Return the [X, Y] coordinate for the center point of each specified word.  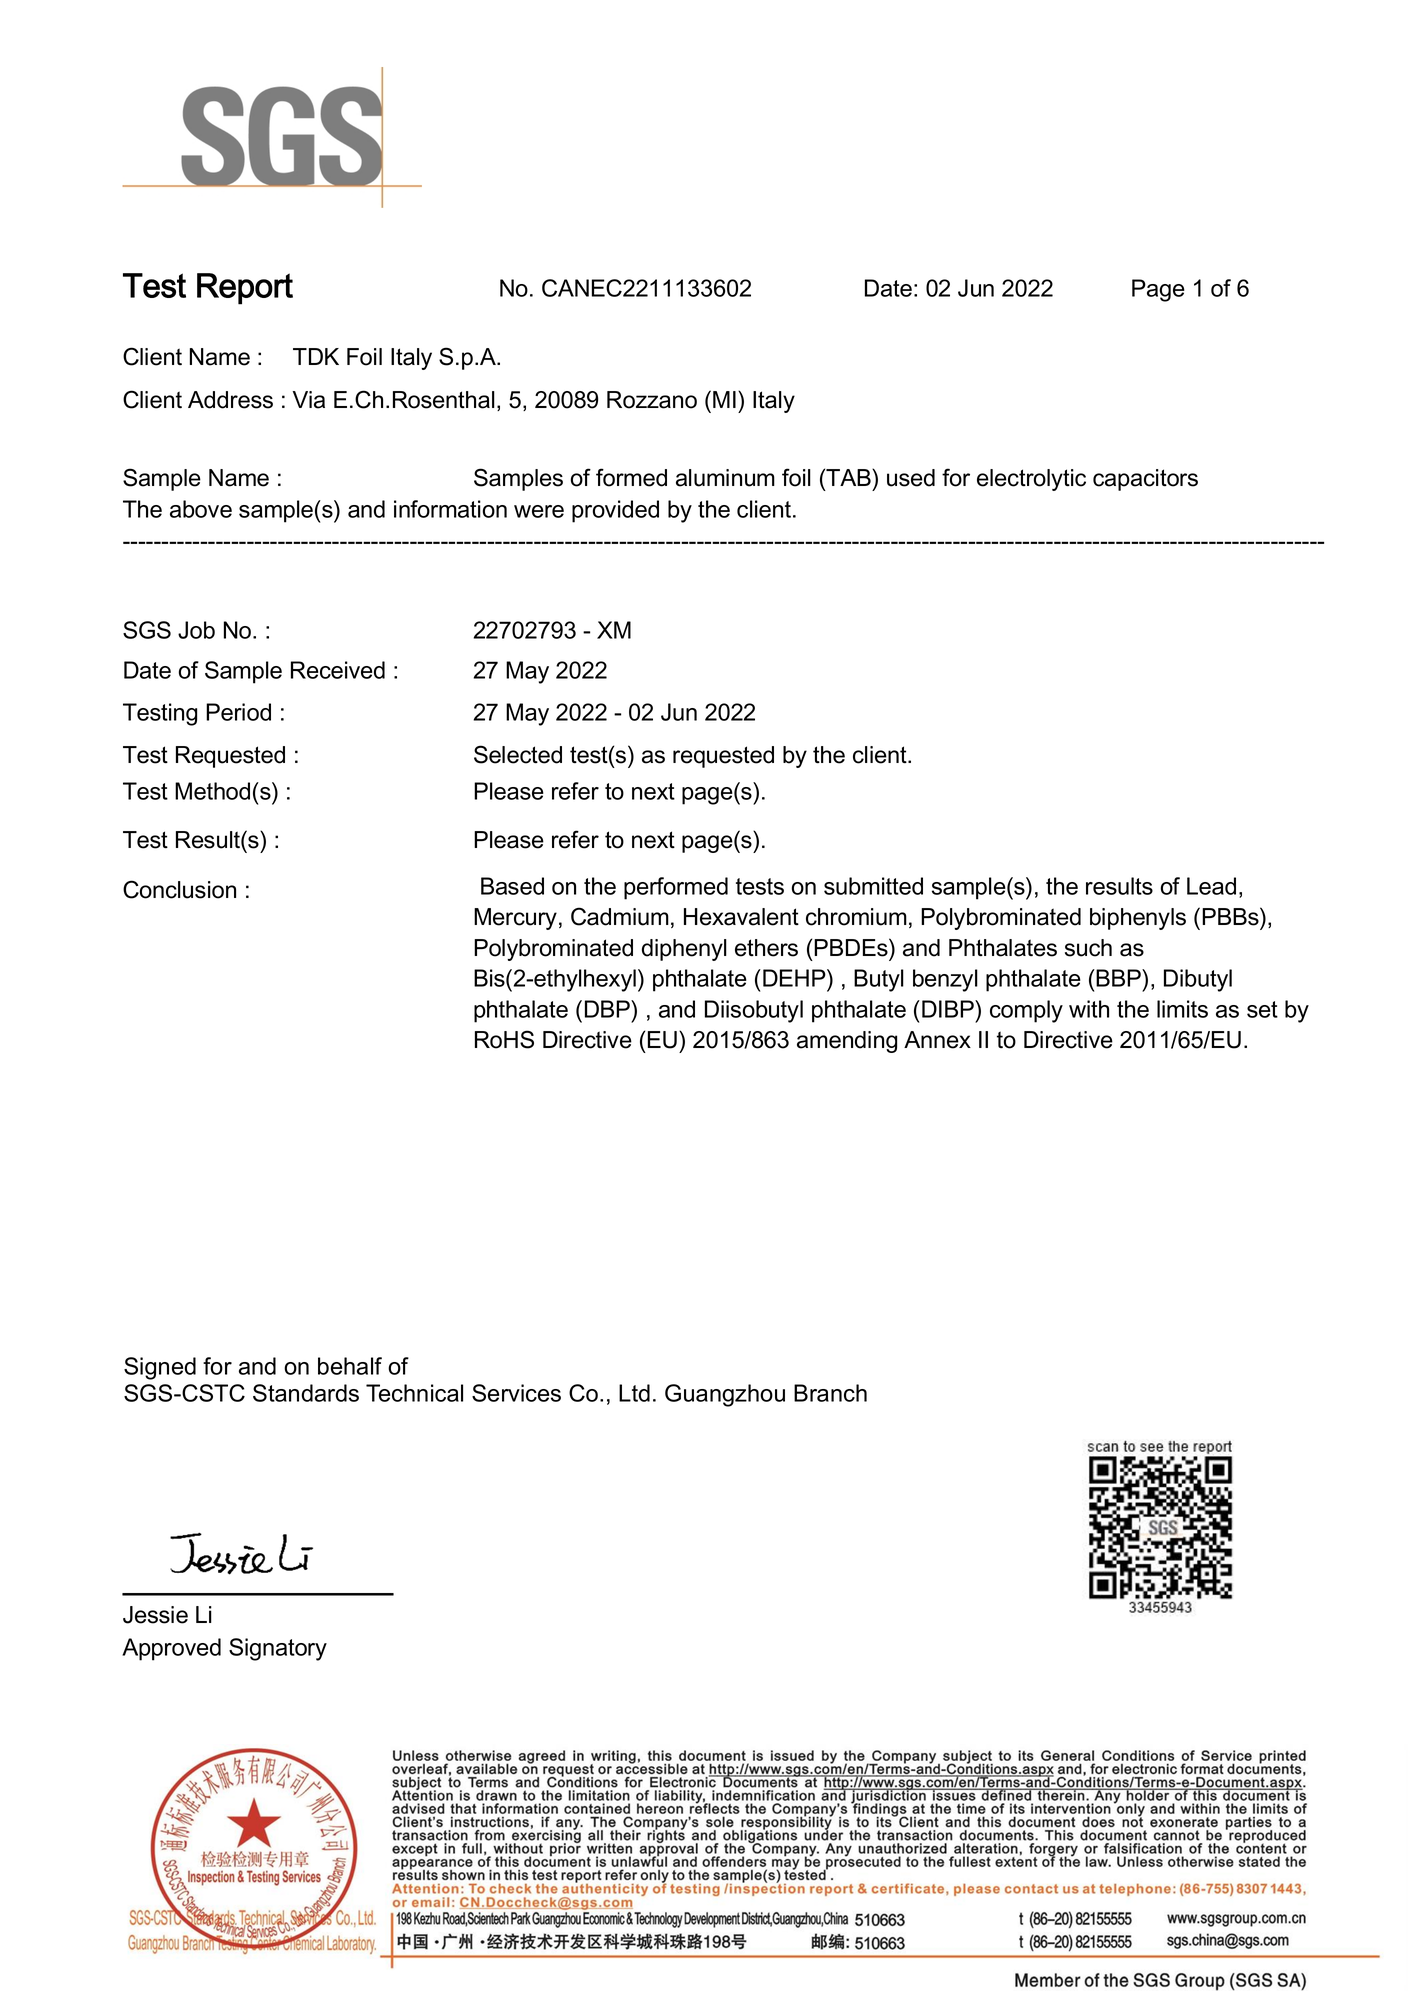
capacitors [1145, 480]
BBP [1119, 978]
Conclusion [179, 889]
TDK [316, 356]
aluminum [725, 478]
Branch [830, 1393]
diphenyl [684, 950]
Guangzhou [725, 1395]
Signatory [278, 1649]
